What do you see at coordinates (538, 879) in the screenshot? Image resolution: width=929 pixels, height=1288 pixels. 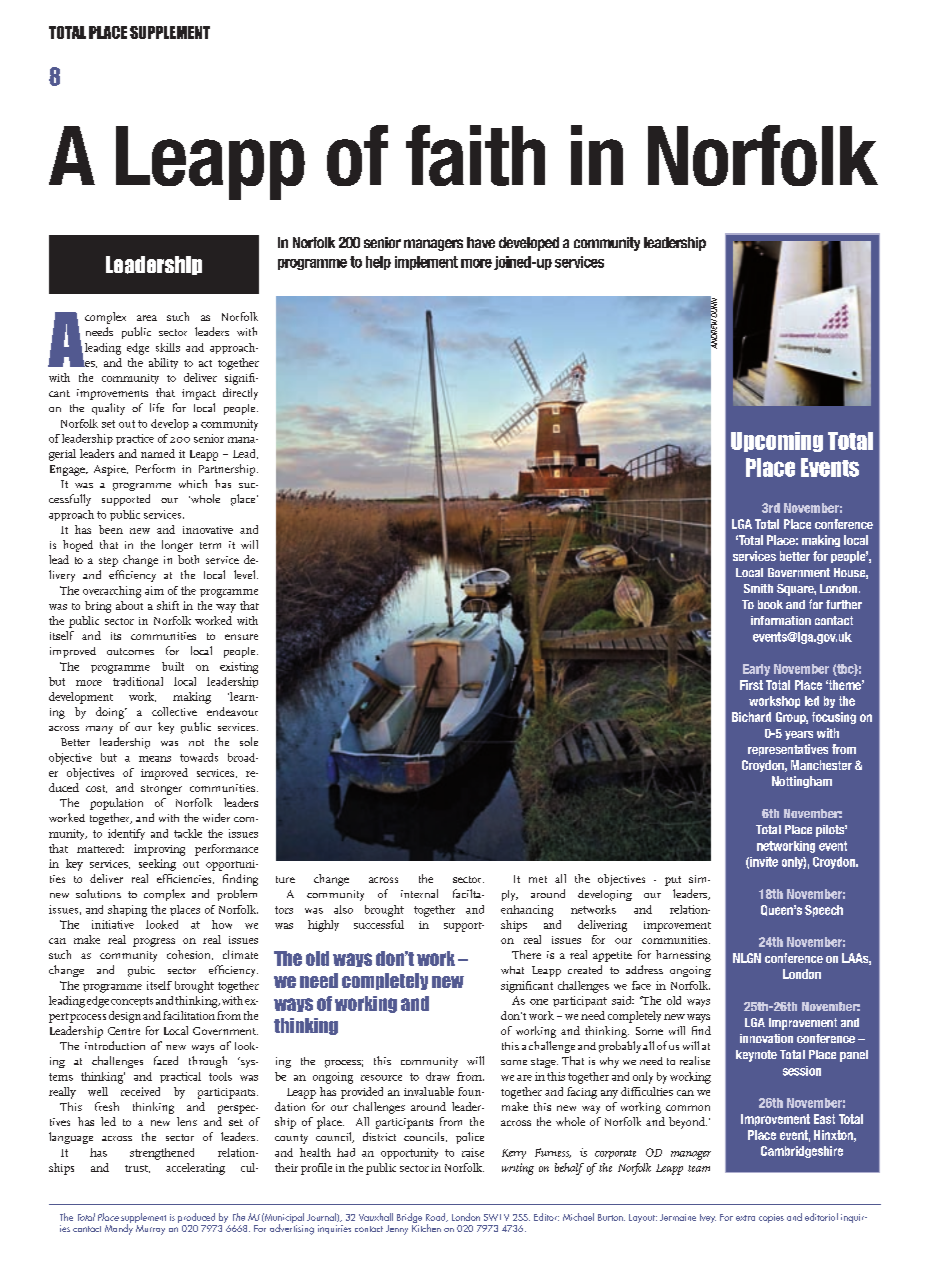 I see `met` at bounding box center [538, 879].
